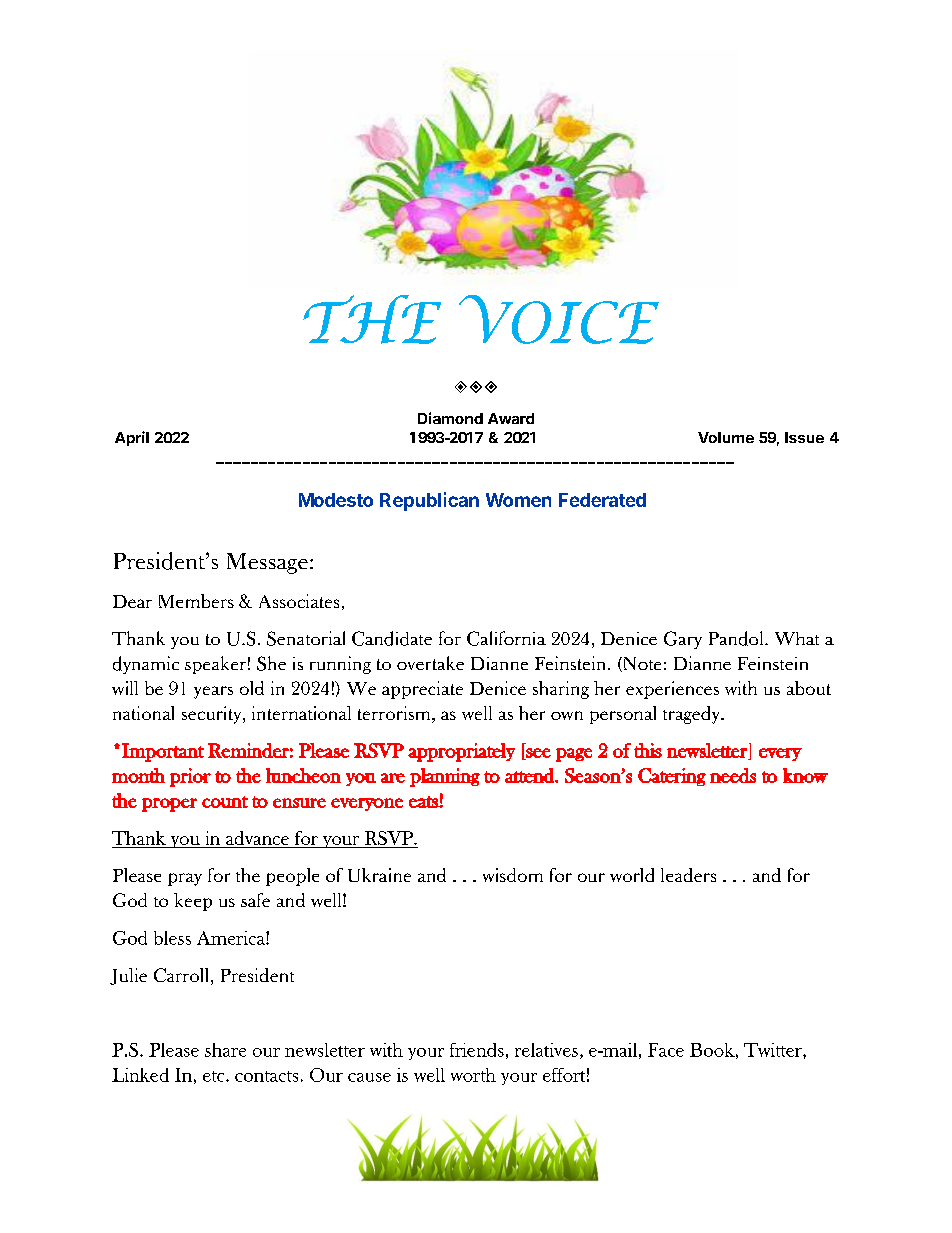  I want to click on share, so click(225, 1050).
